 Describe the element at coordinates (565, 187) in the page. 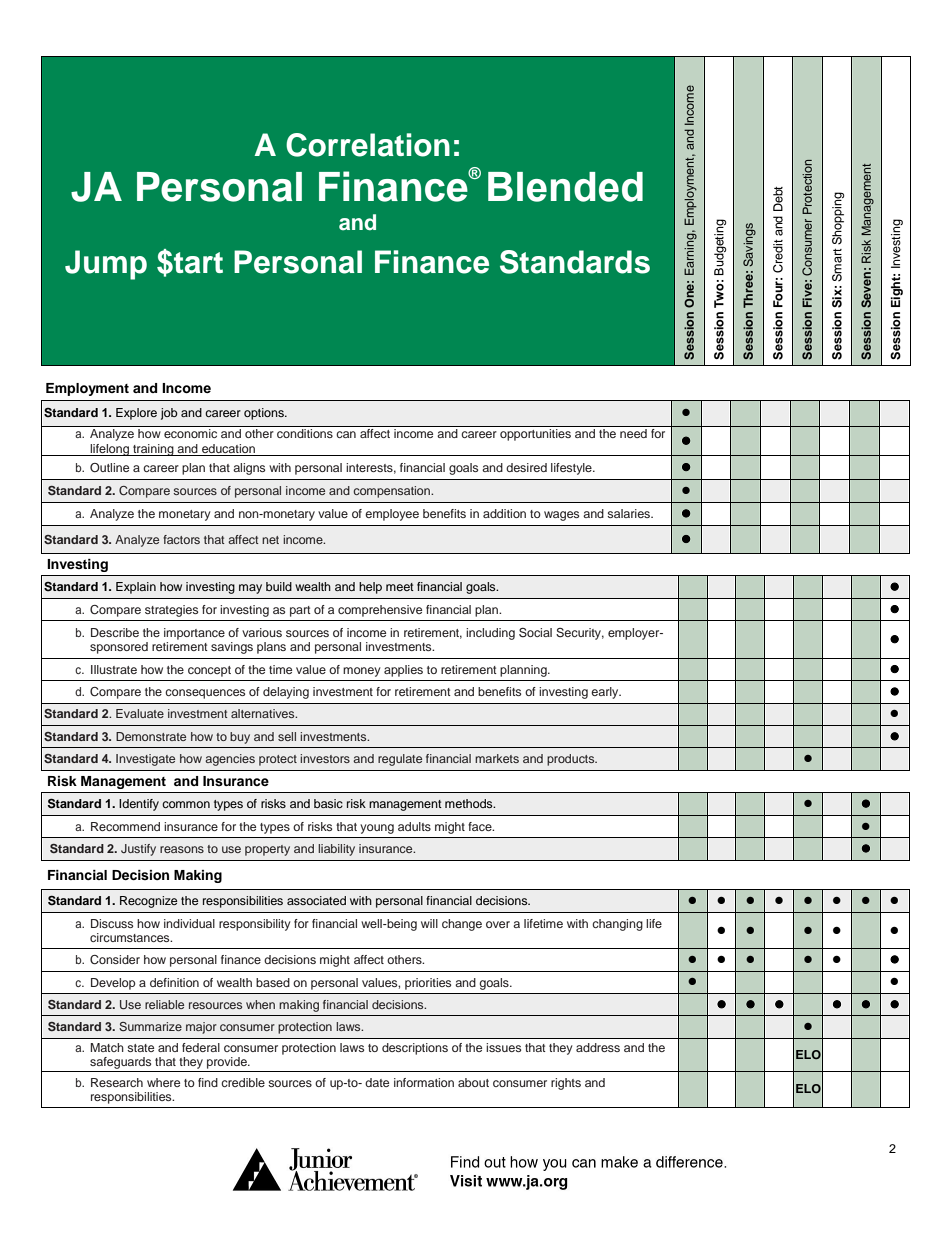

I see `Blended` at that location.
